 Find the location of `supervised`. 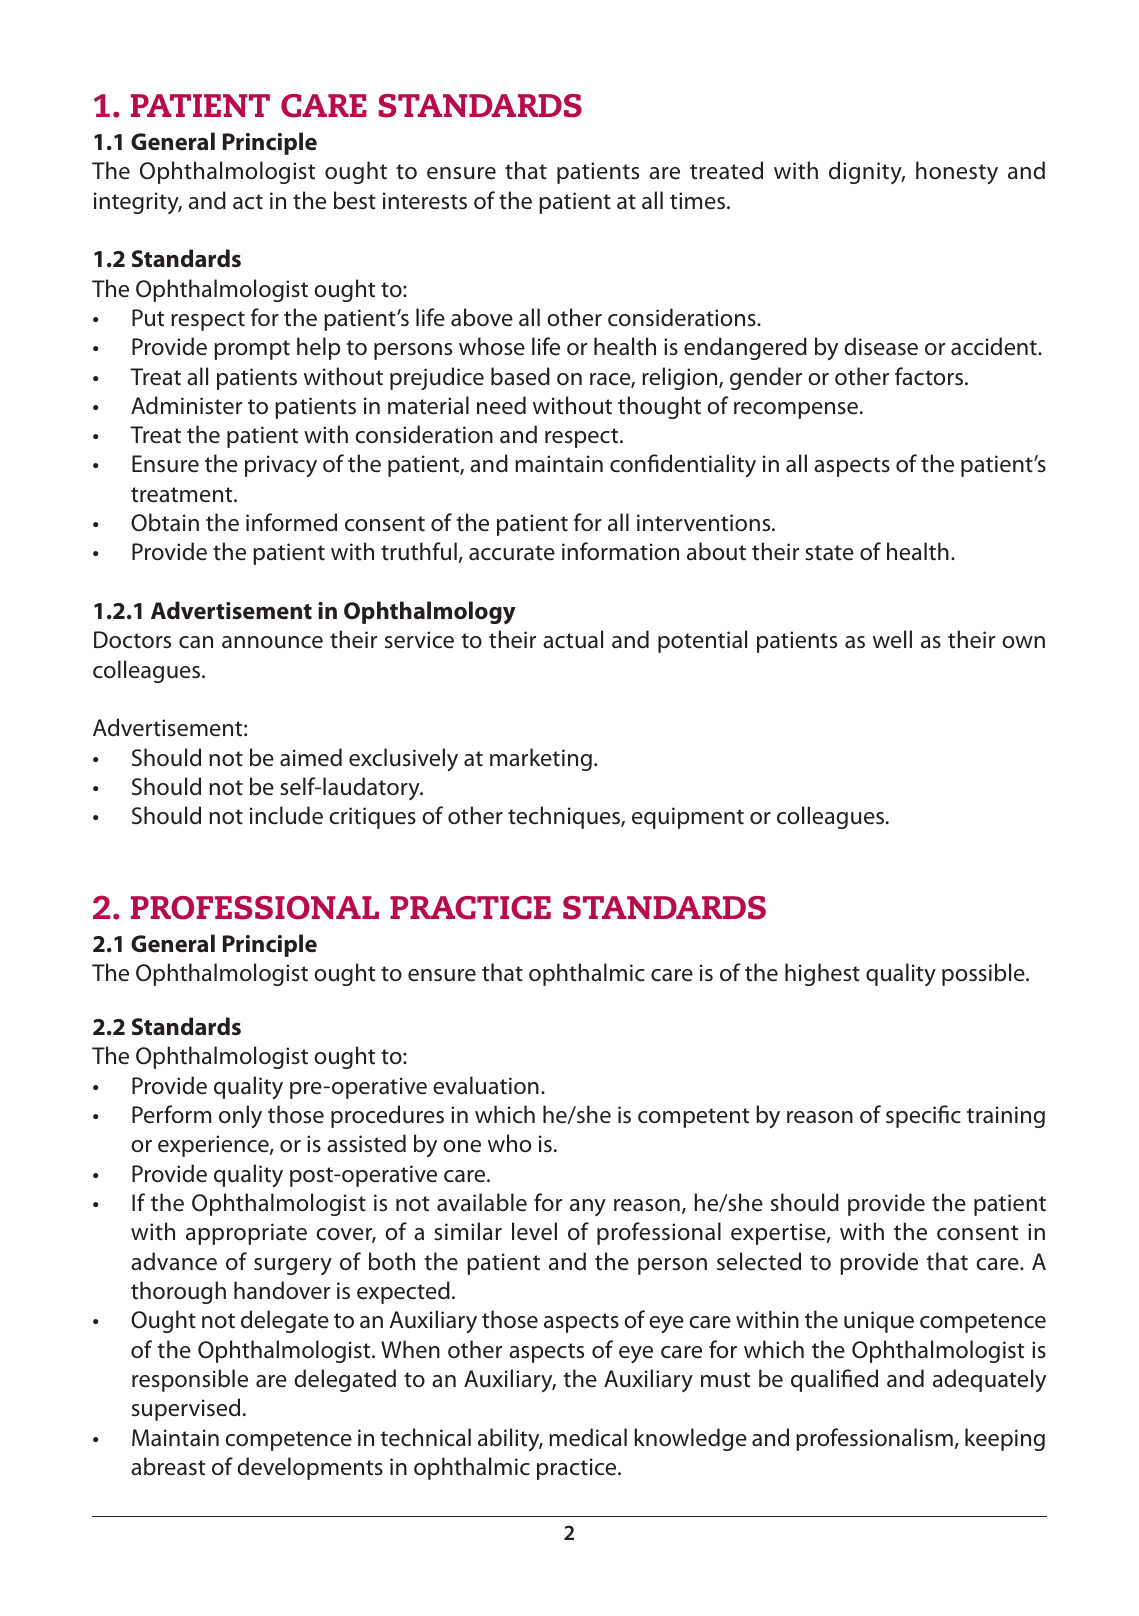

supervised is located at coordinates (186, 1409).
